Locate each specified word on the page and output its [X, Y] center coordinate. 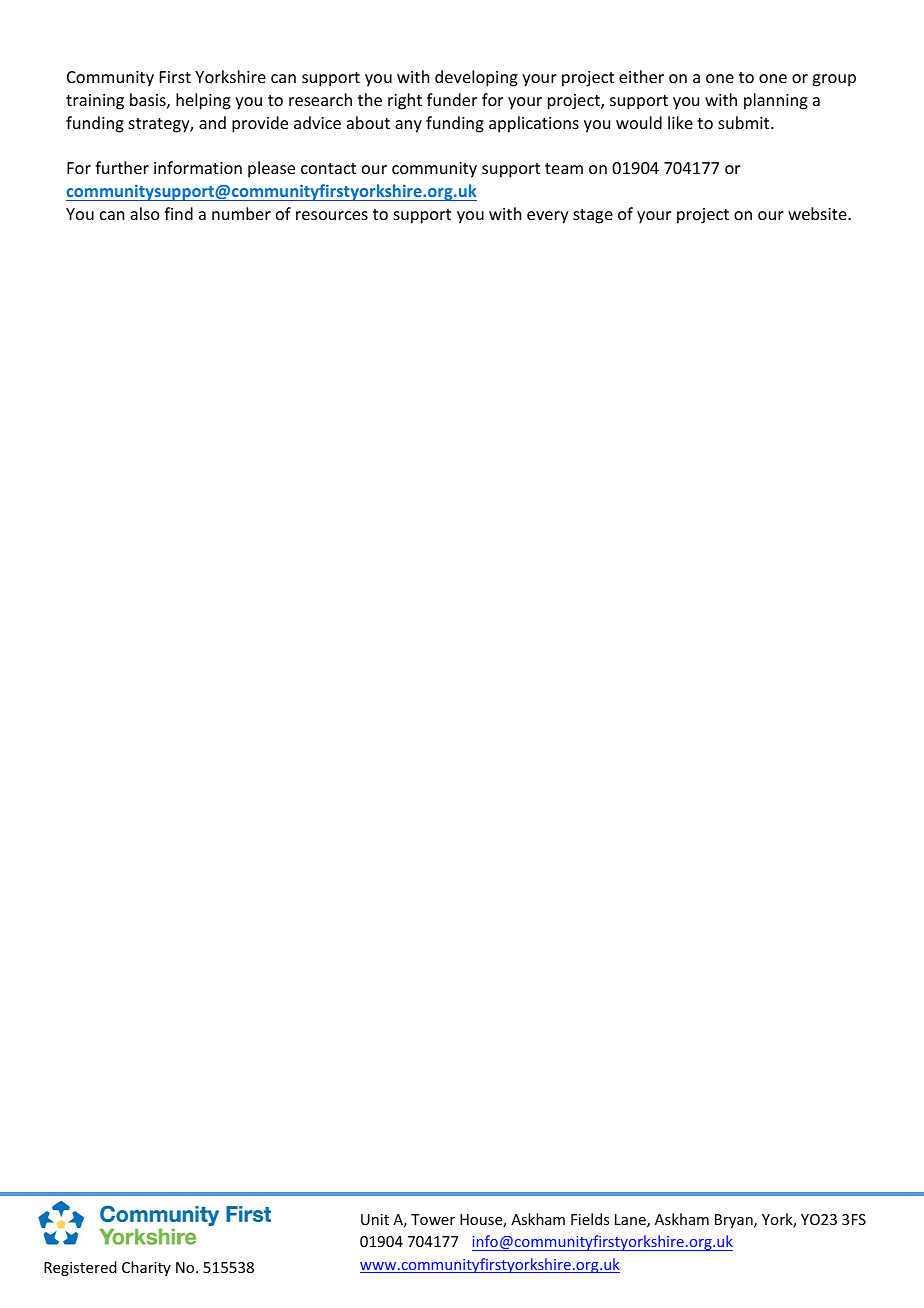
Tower [433, 1219]
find [178, 213]
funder [452, 99]
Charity [146, 1268]
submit [745, 122]
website [818, 213]
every [548, 217]
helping [203, 101]
